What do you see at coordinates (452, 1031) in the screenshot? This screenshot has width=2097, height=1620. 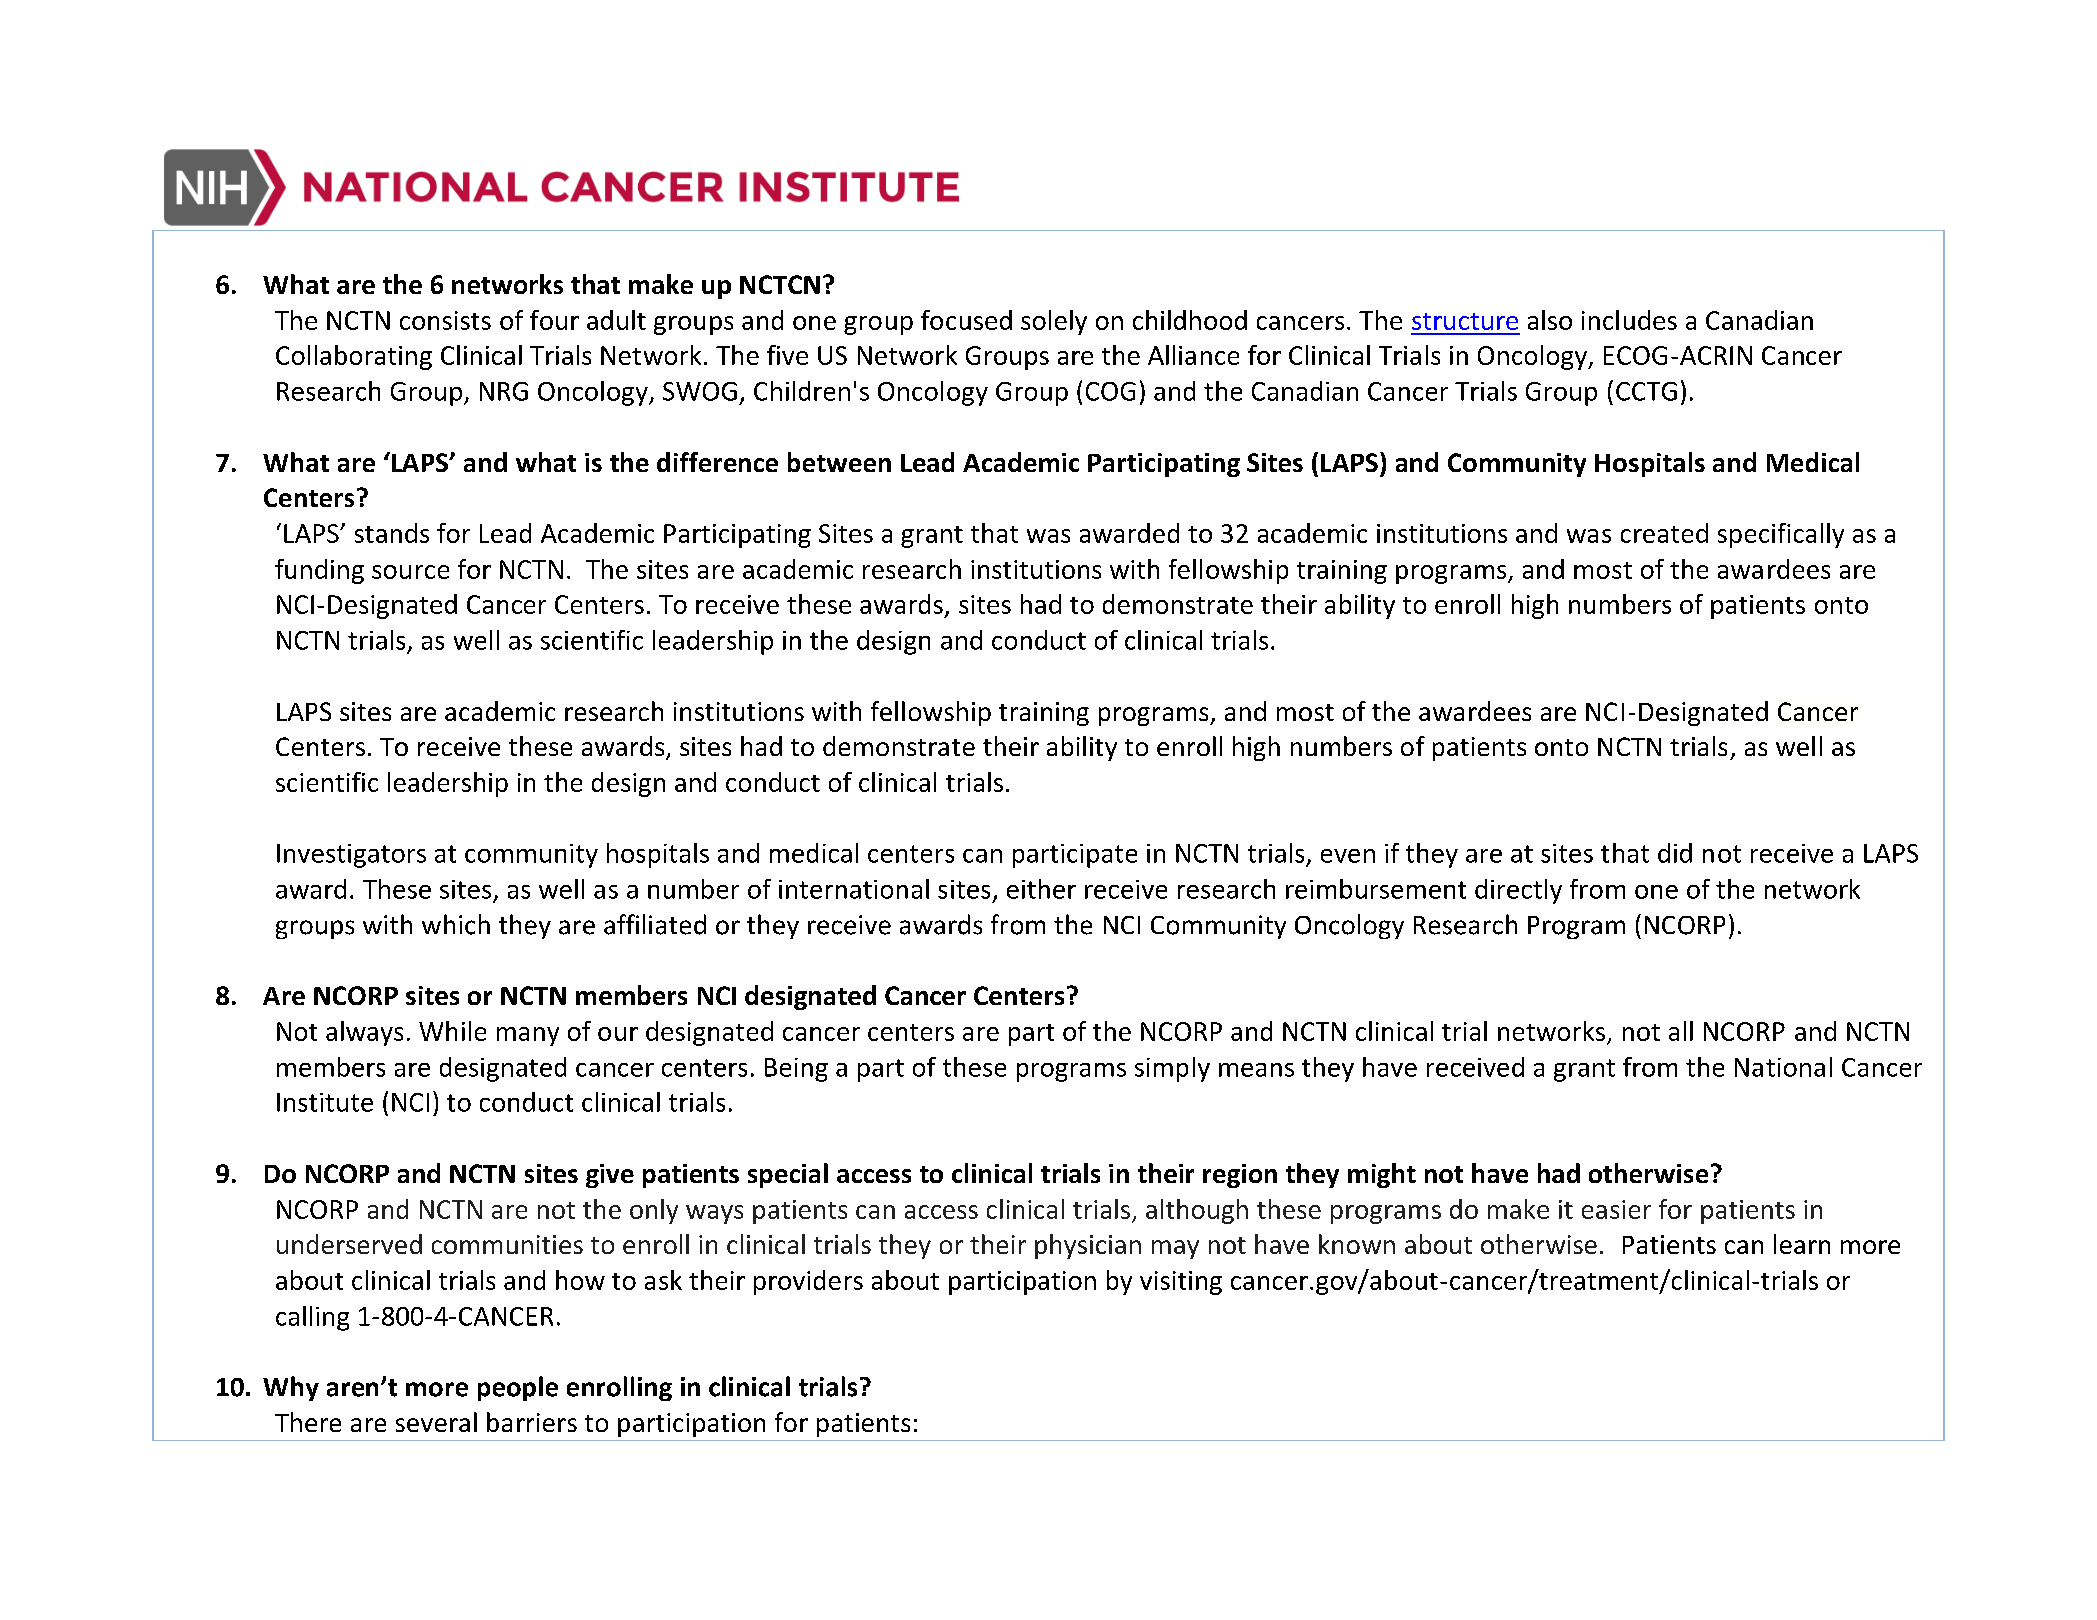 I see `While` at bounding box center [452, 1031].
